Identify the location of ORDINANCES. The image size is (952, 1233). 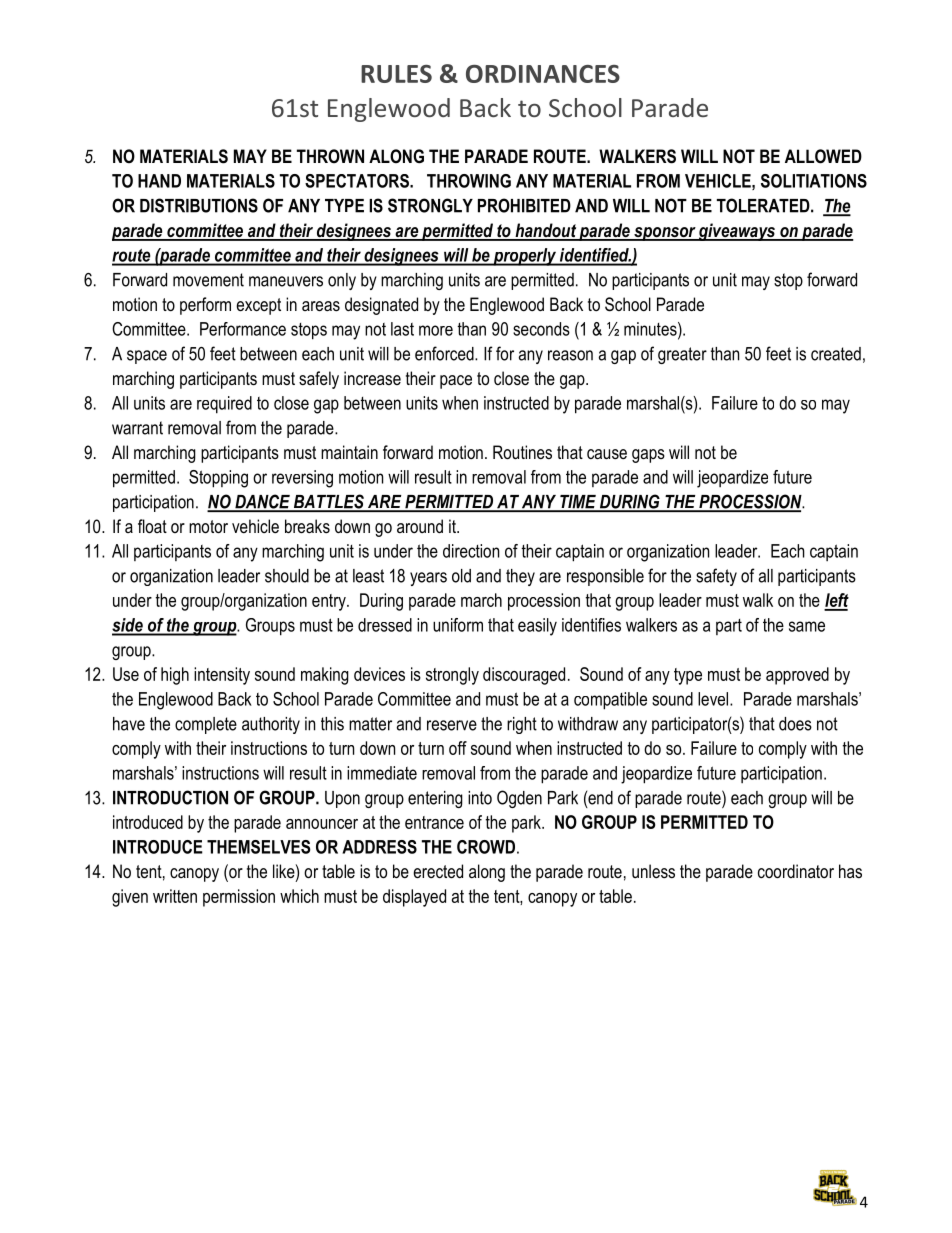
(543, 74).
